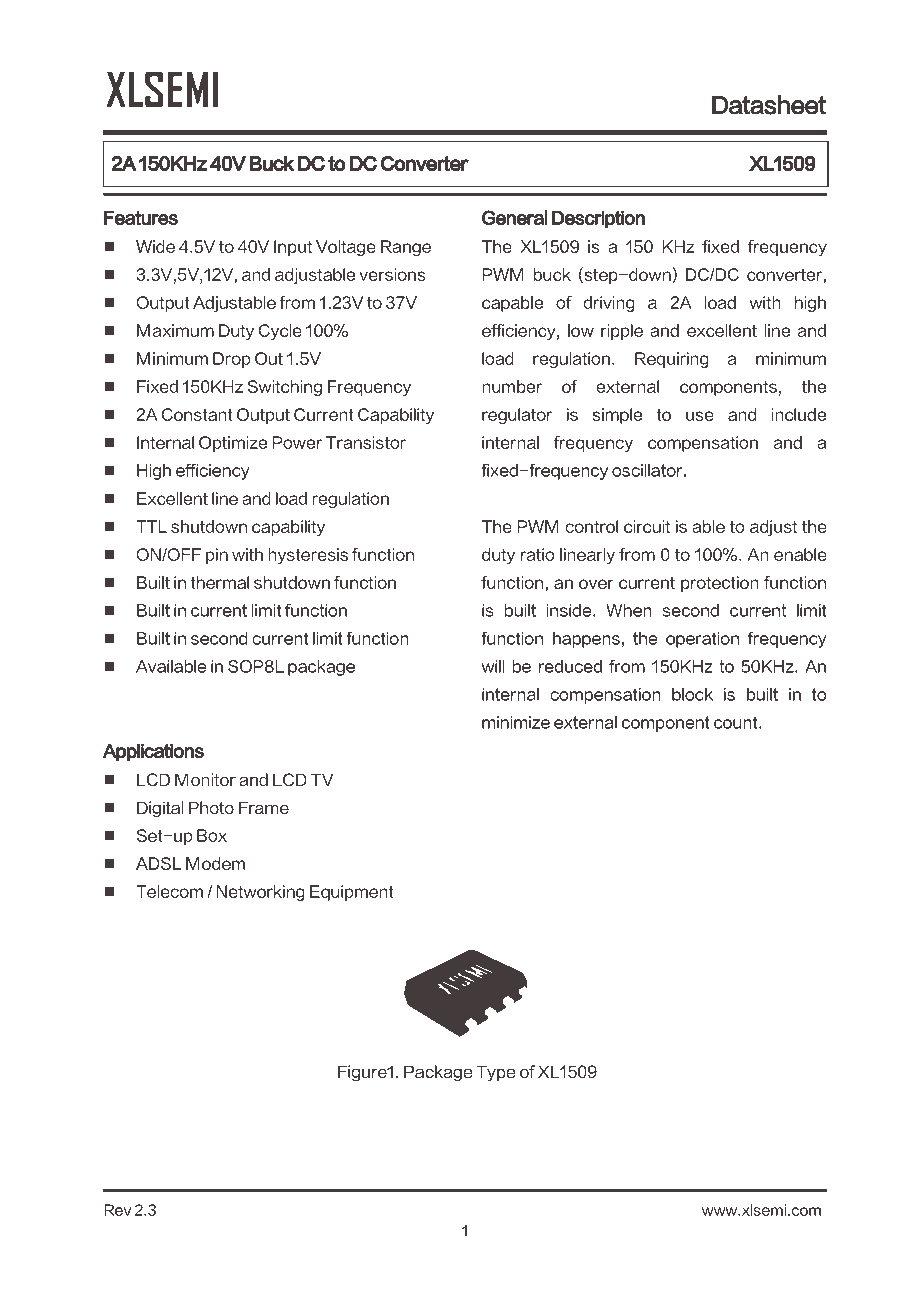 The height and width of the screenshot is (1308, 924). I want to click on thermal, so click(219, 582).
